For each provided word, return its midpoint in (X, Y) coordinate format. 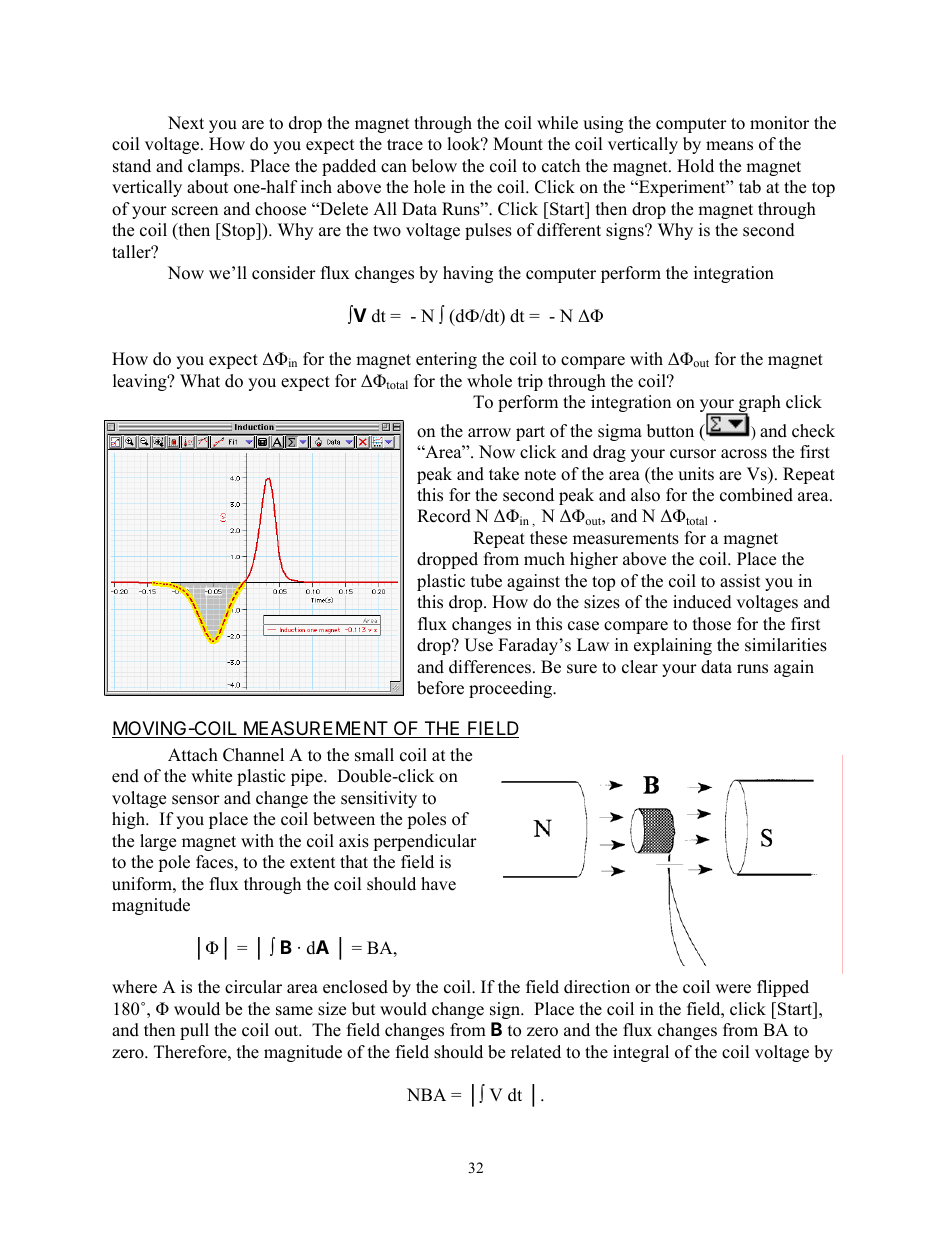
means (729, 146)
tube (486, 581)
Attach (193, 755)
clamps (215, 167)
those (712, 624)
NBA (426, 1094)
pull (194, 1031)
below (434, 166)
